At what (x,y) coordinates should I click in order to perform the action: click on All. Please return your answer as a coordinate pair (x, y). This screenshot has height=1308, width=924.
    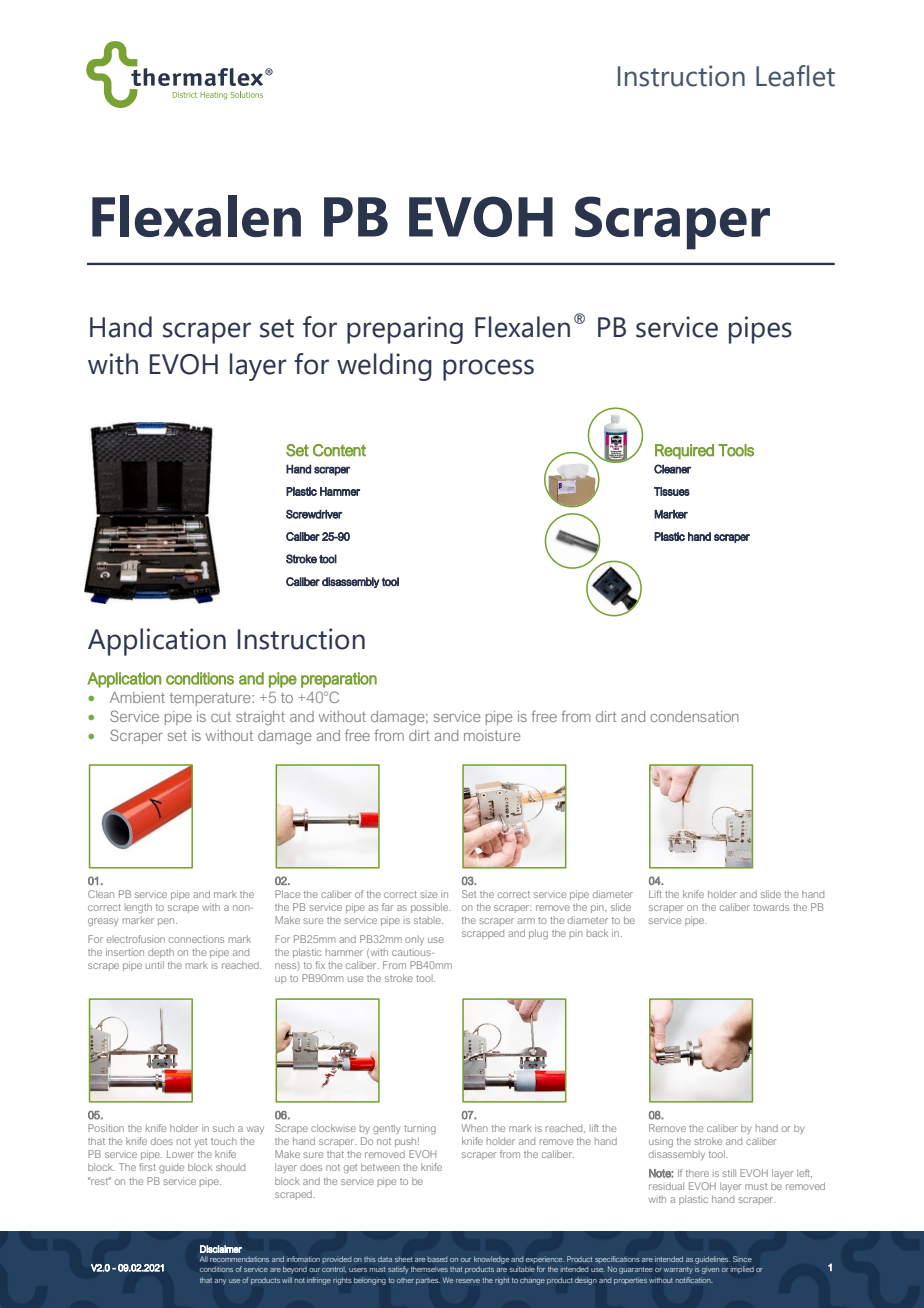
    Looking at the image, I should click on (204, 1259).
